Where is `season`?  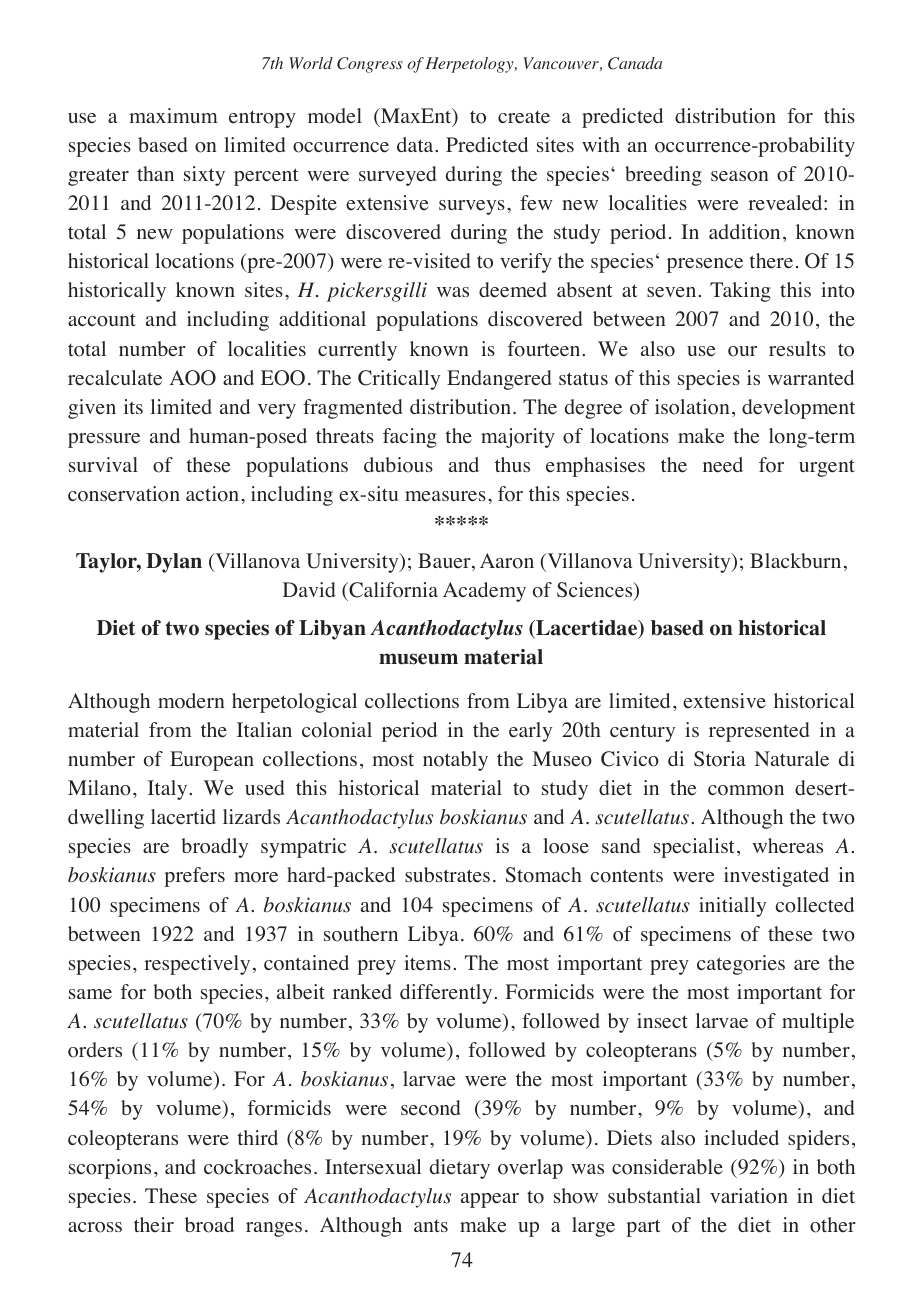
season is located at coordinates (740, 176).
